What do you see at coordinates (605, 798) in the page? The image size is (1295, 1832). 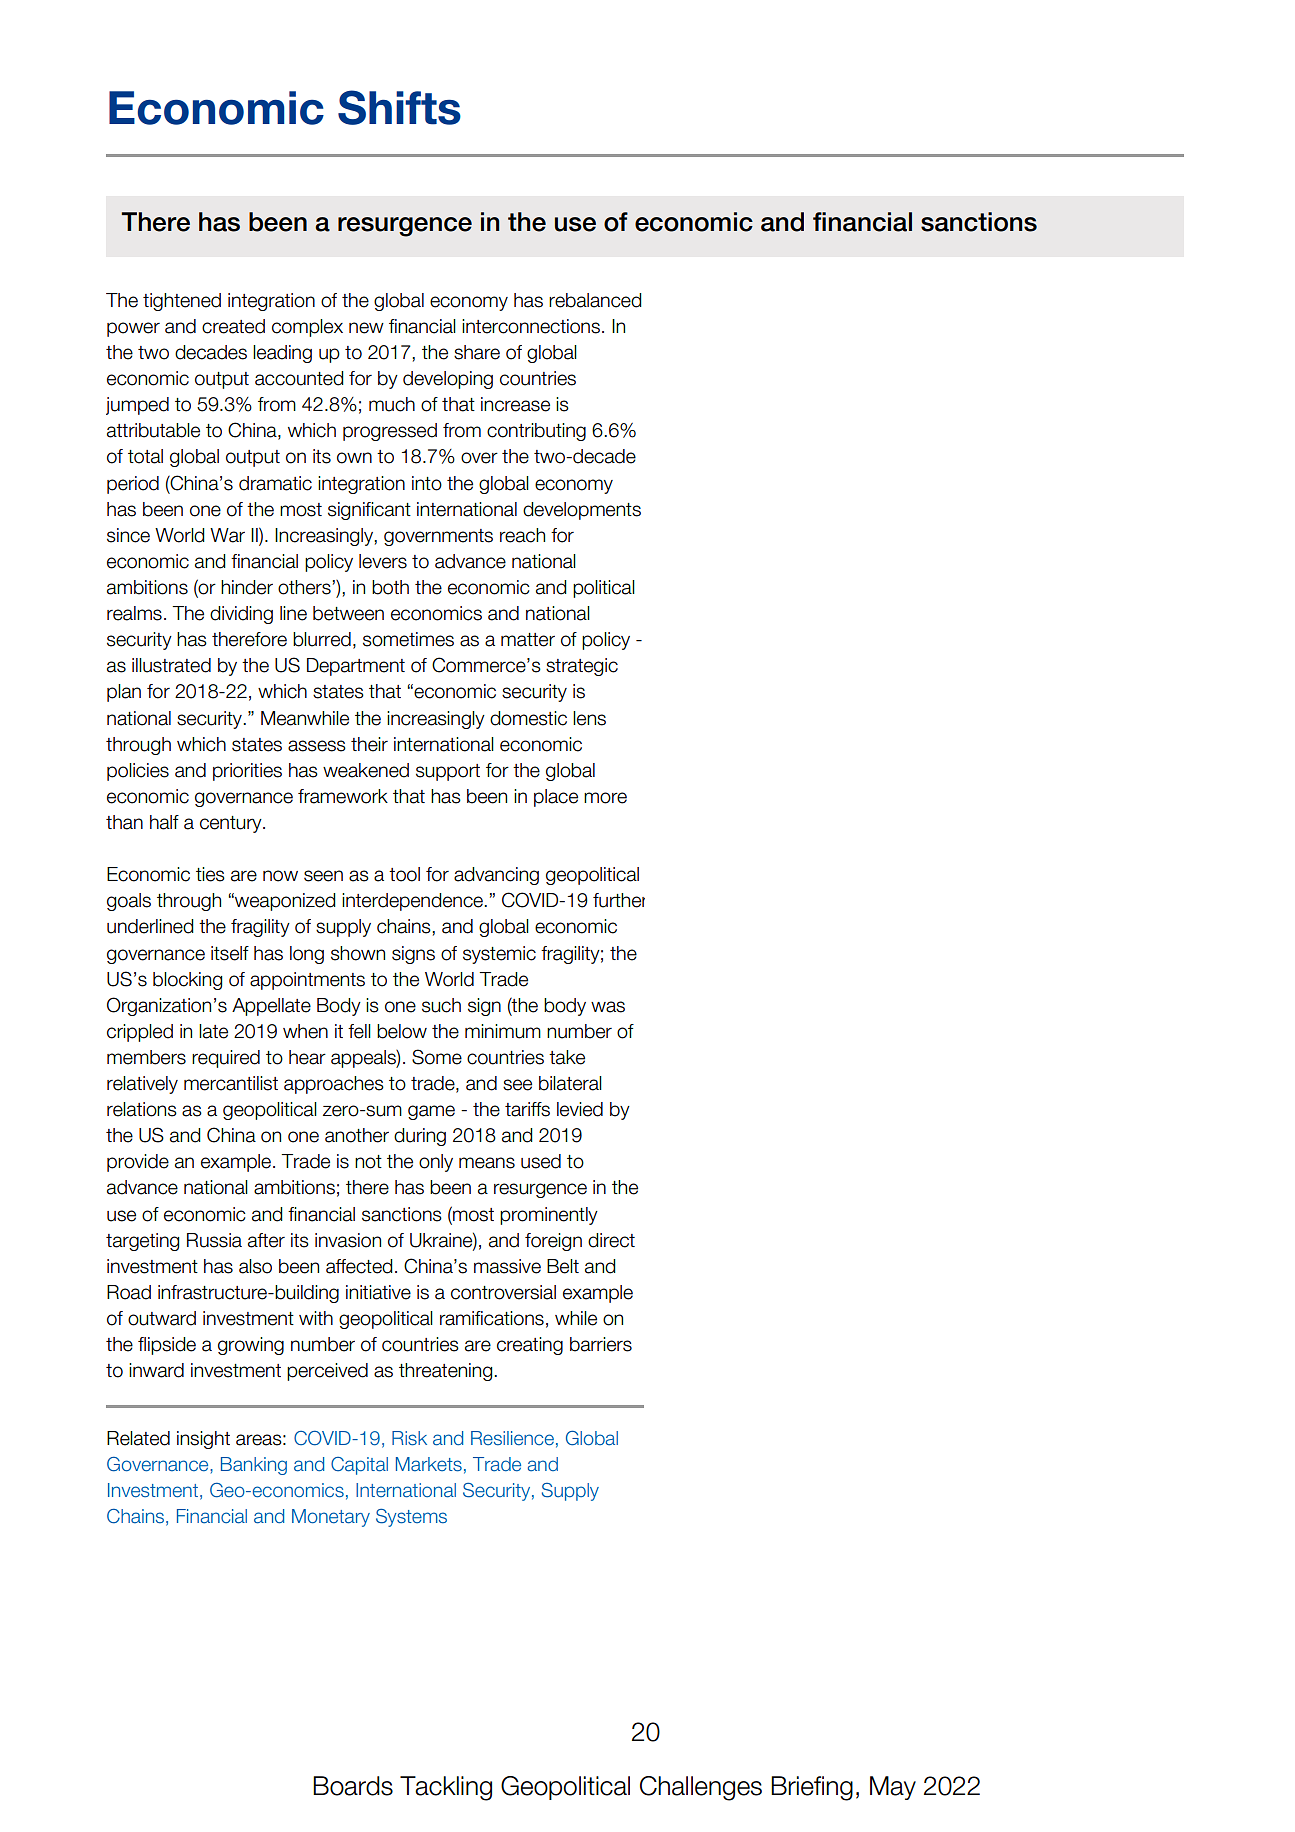 I see `more` at bounding box center [605, 798].
